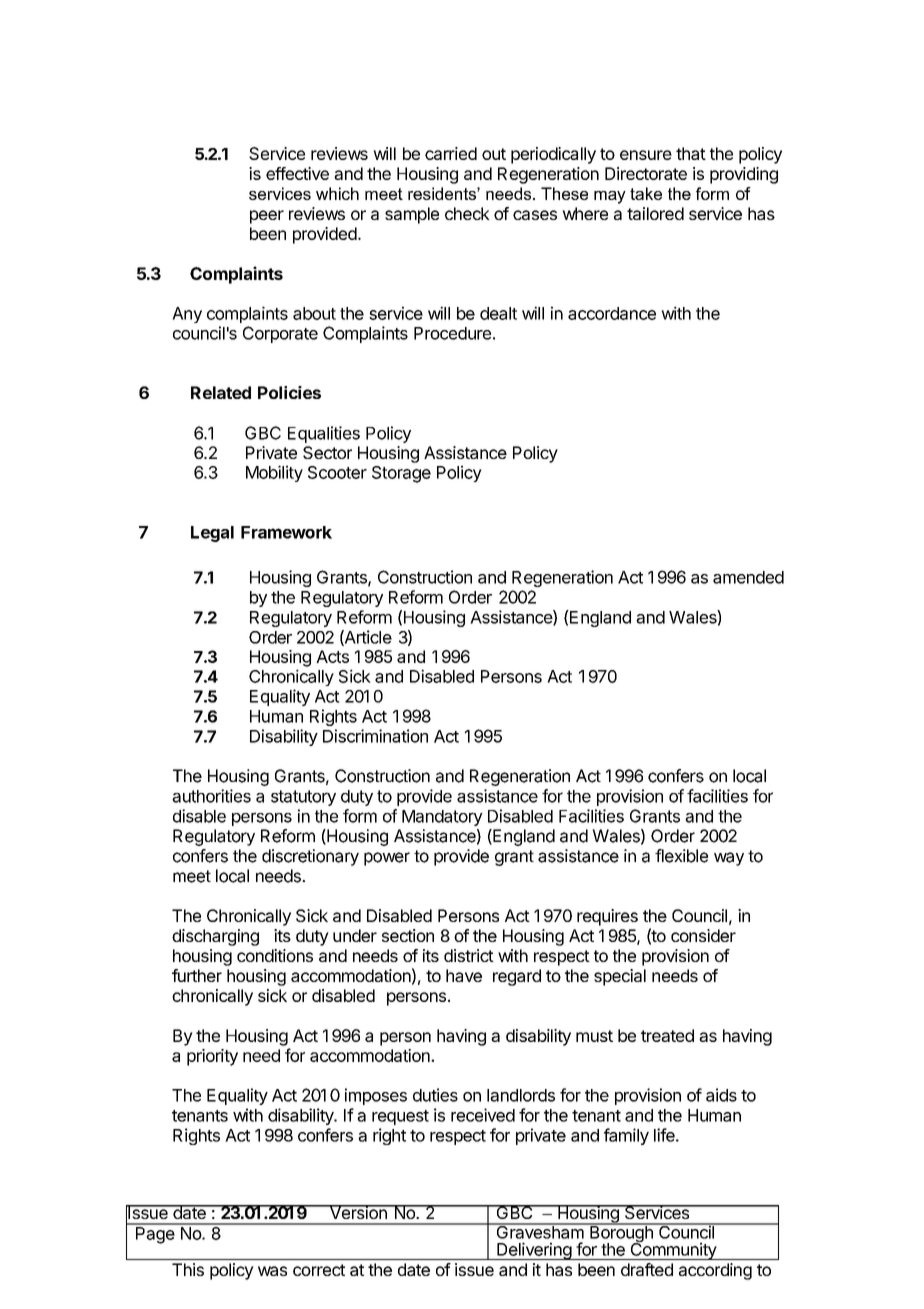 The width and height of the screenshot is (924, 1309). I want to click on consider, so click(703, 935).
